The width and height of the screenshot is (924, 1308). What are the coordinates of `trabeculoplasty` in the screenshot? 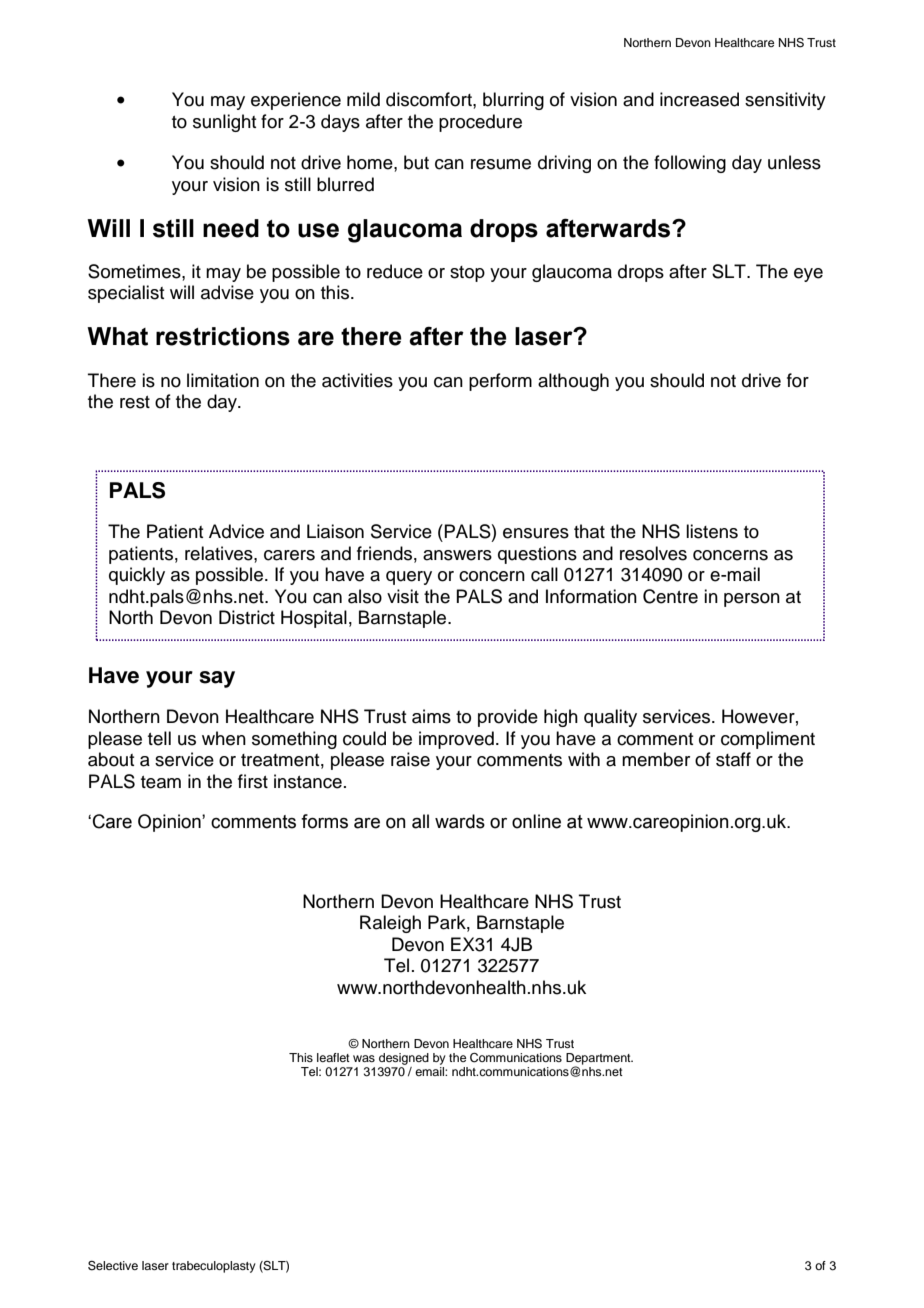 It's located at (214, 1267).
